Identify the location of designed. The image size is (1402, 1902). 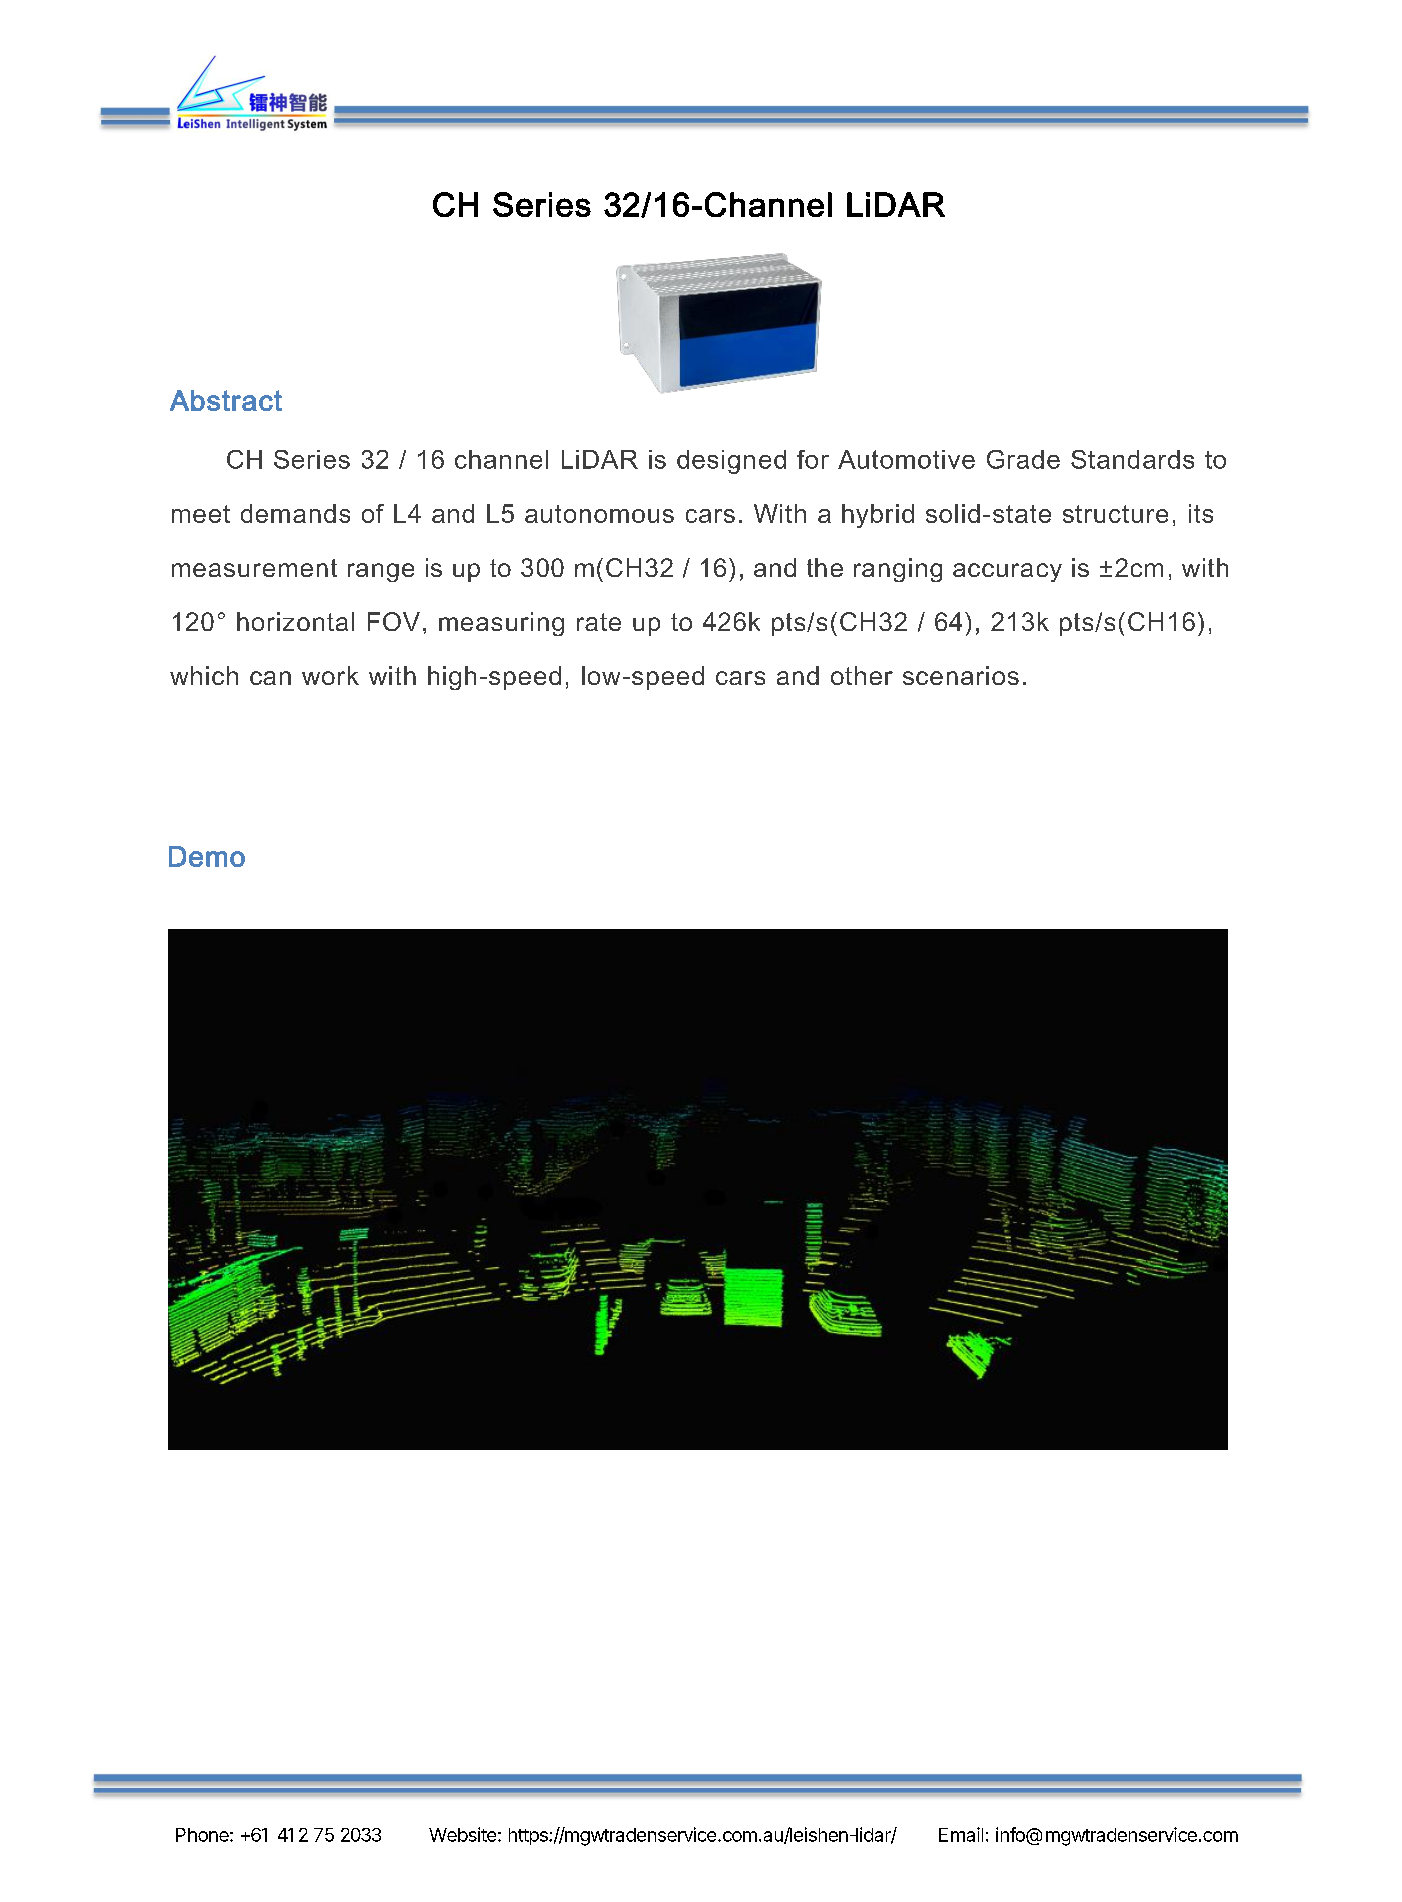
(731, 462).
